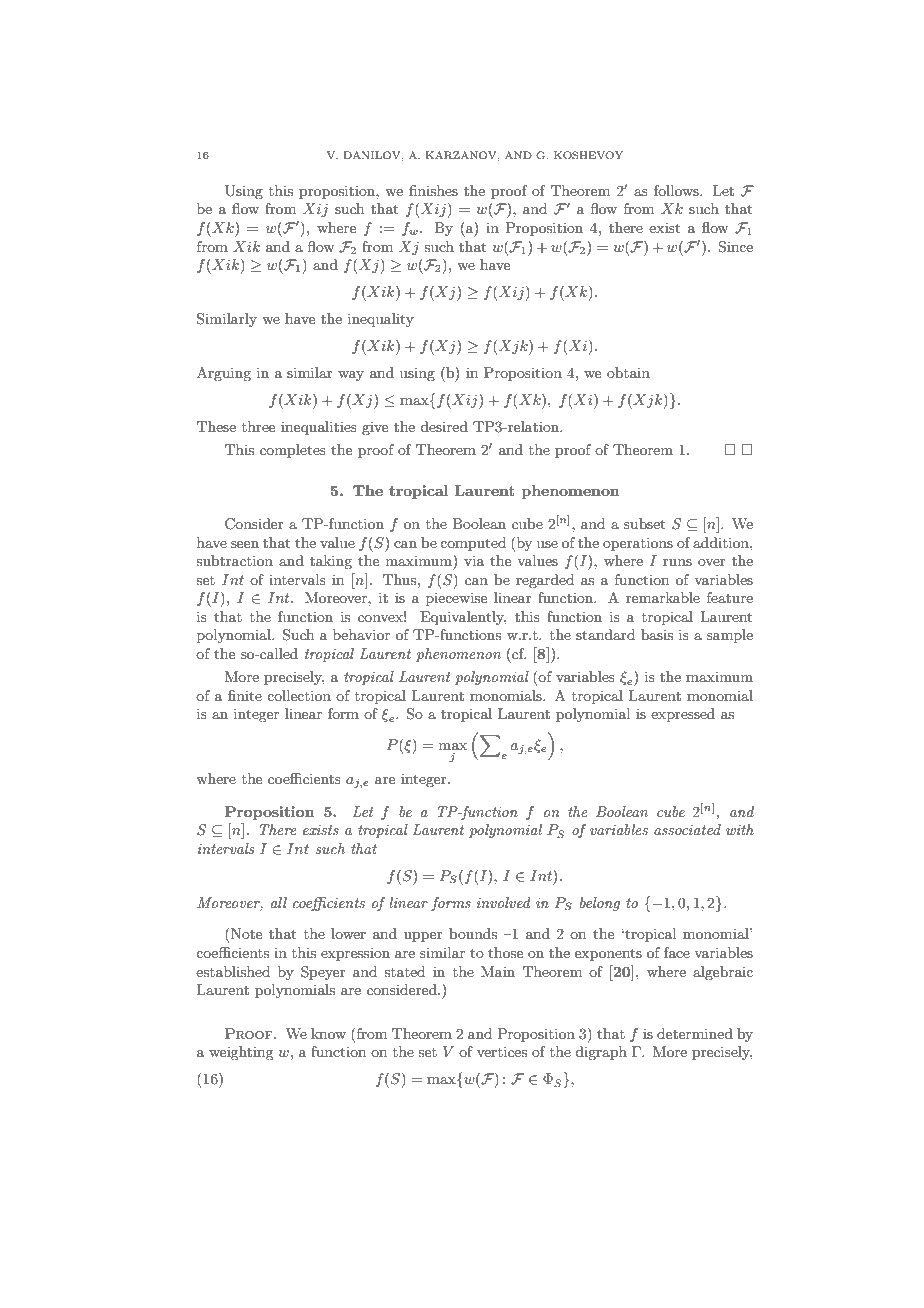  What do you see at coordinates (677, 190) in the document?
I see `follows` at bounding box center [677, 190].
